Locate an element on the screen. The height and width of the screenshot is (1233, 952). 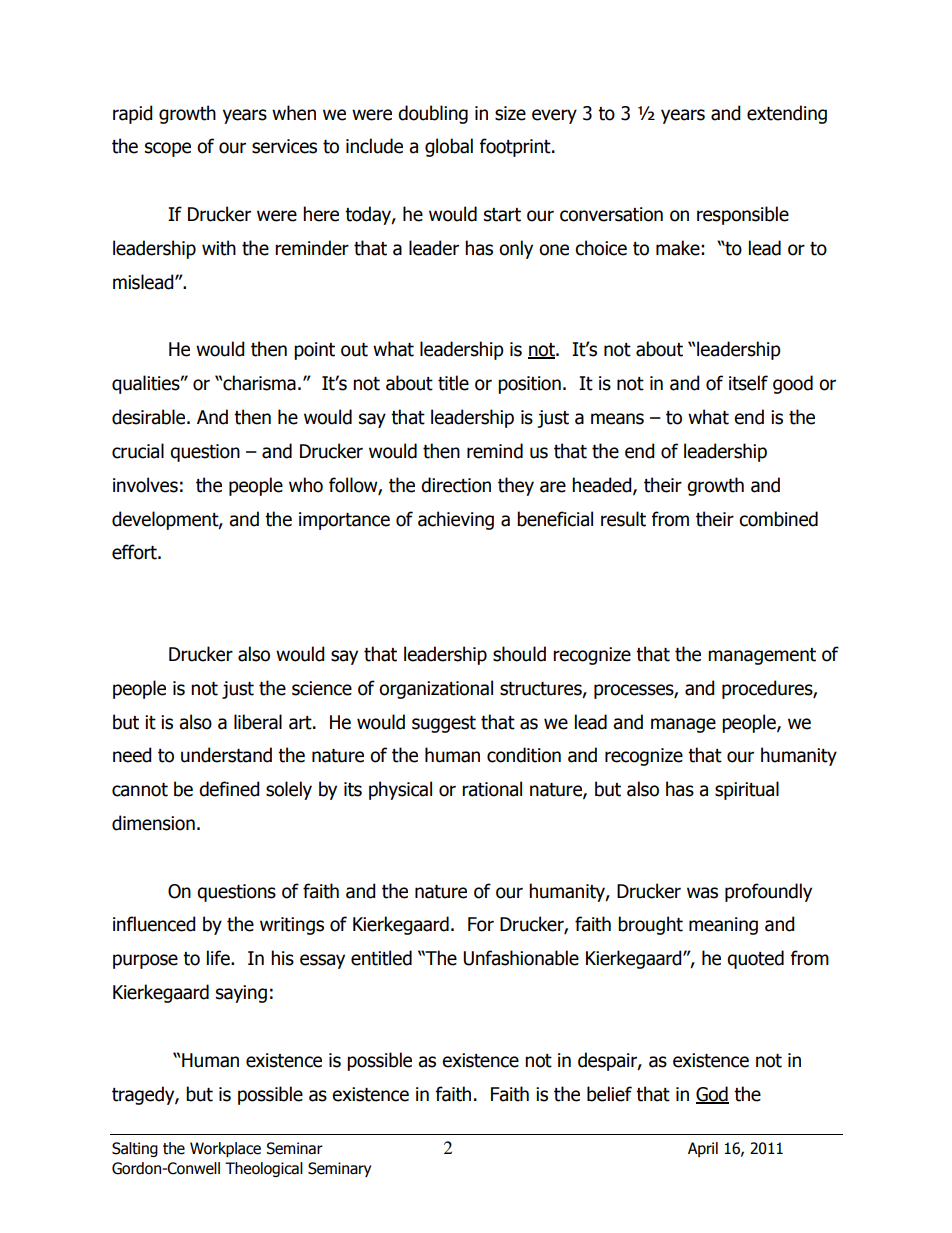
spiritual is located at coordinates (747, 790).
